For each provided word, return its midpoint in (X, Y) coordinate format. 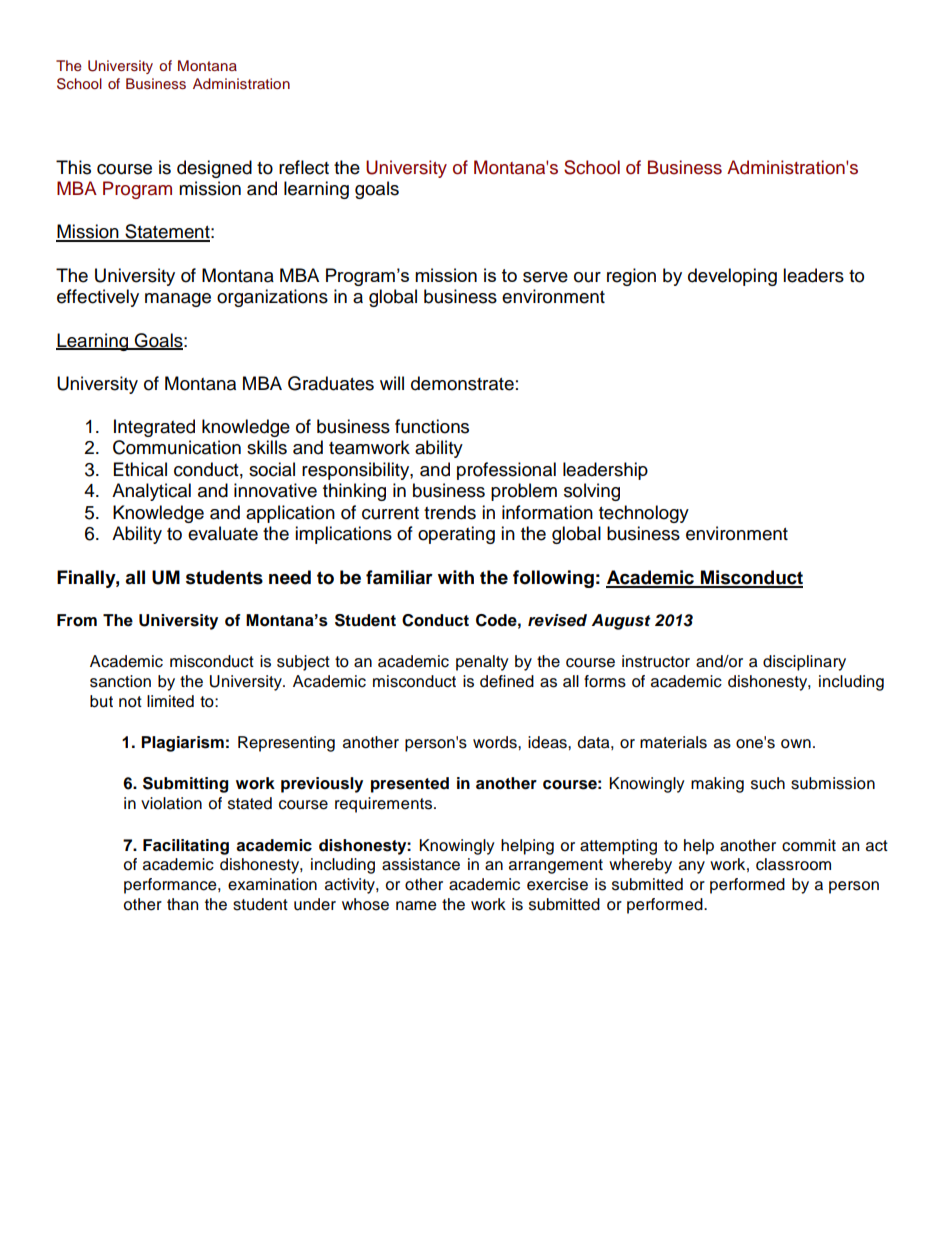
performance (171, 886)
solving (592, 492)
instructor (656, 661)
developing (732, 277)
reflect (304, 167)
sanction (120, 681)
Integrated (154, 428)
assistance (421, 864)
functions (432, 426)
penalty (482, 663)
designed (214, 169)
